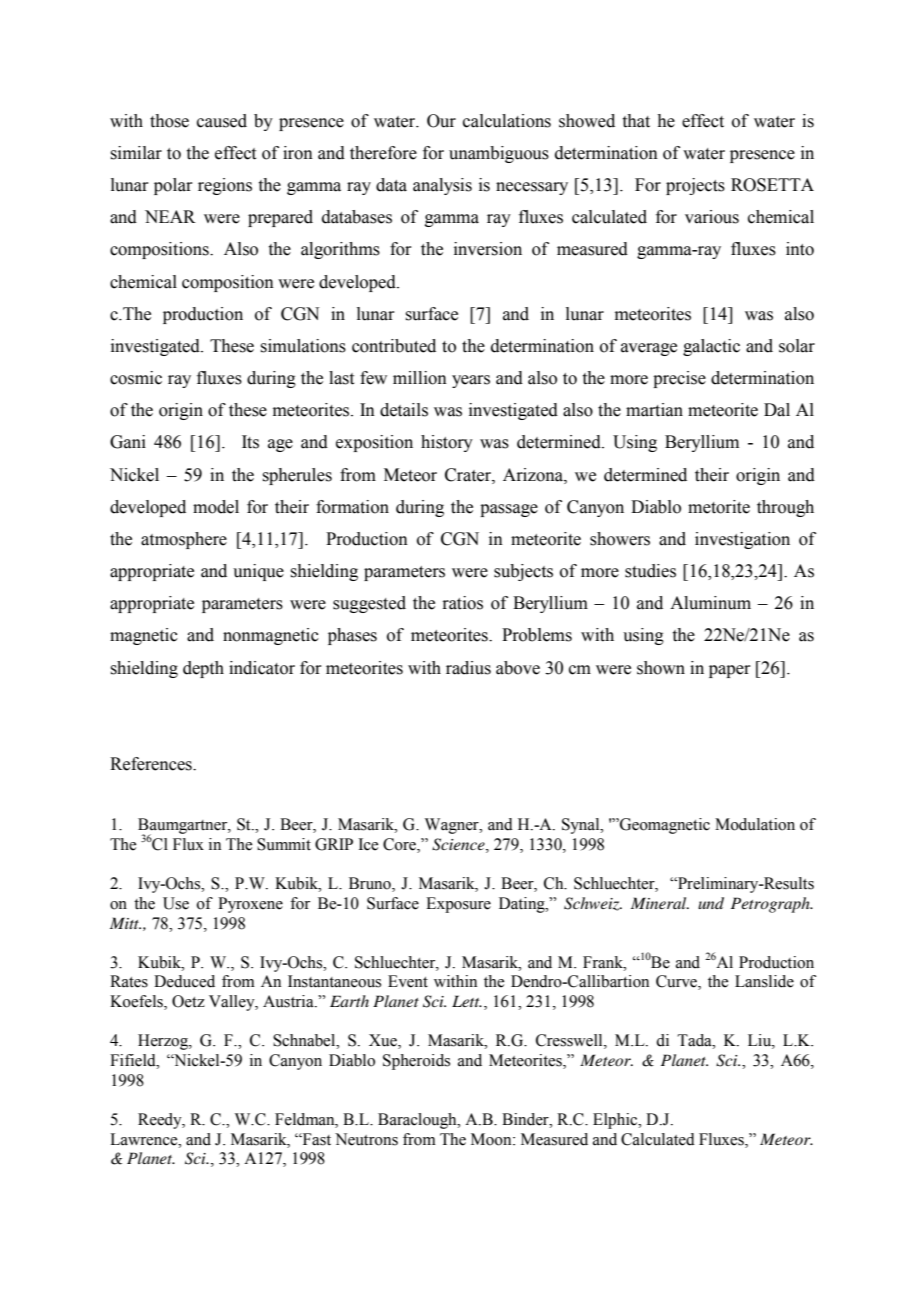  I want to click on Exposure, so click(458, 905).
